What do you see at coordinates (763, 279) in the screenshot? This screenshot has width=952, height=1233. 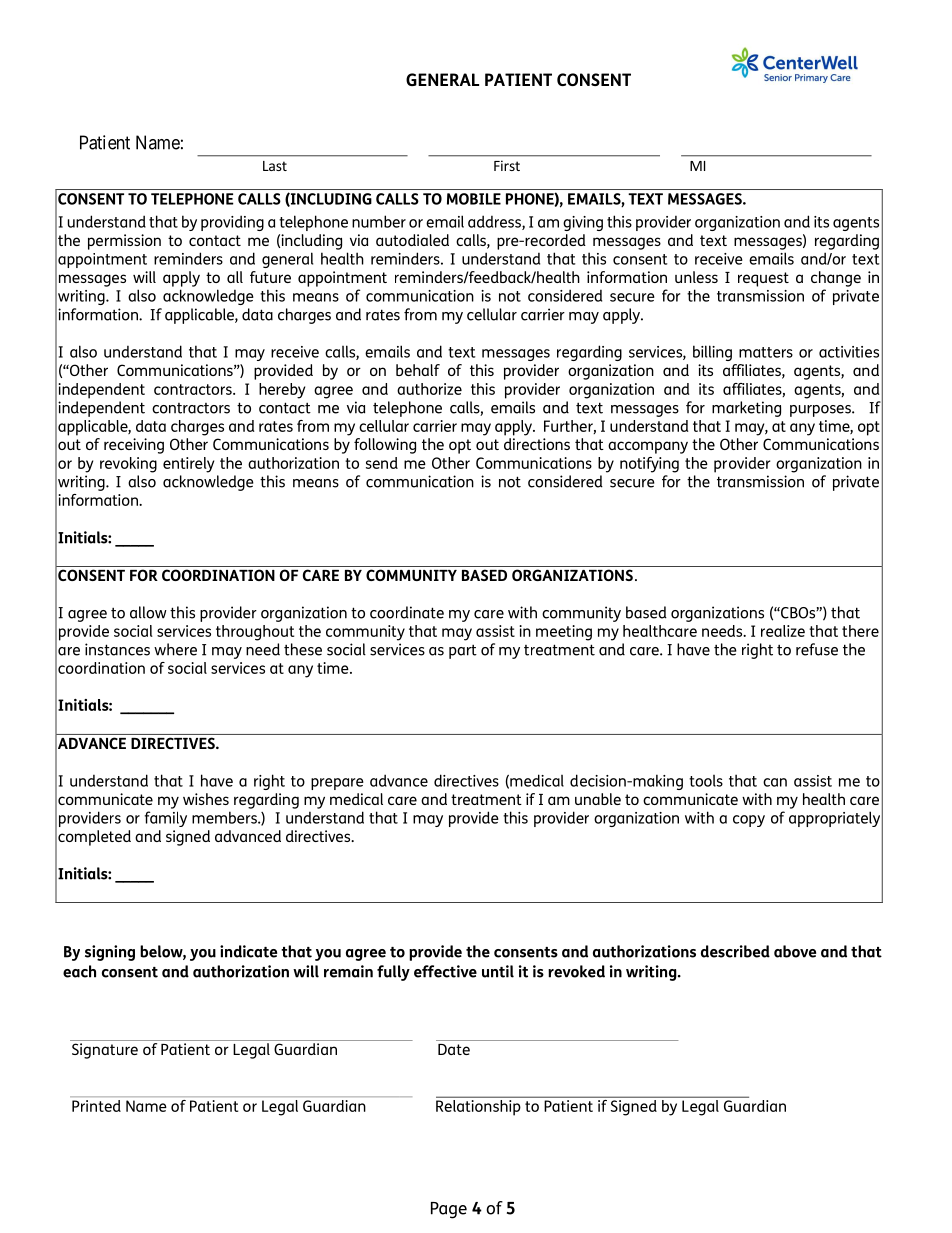 I see `request` at bounding box center [763, 279].
